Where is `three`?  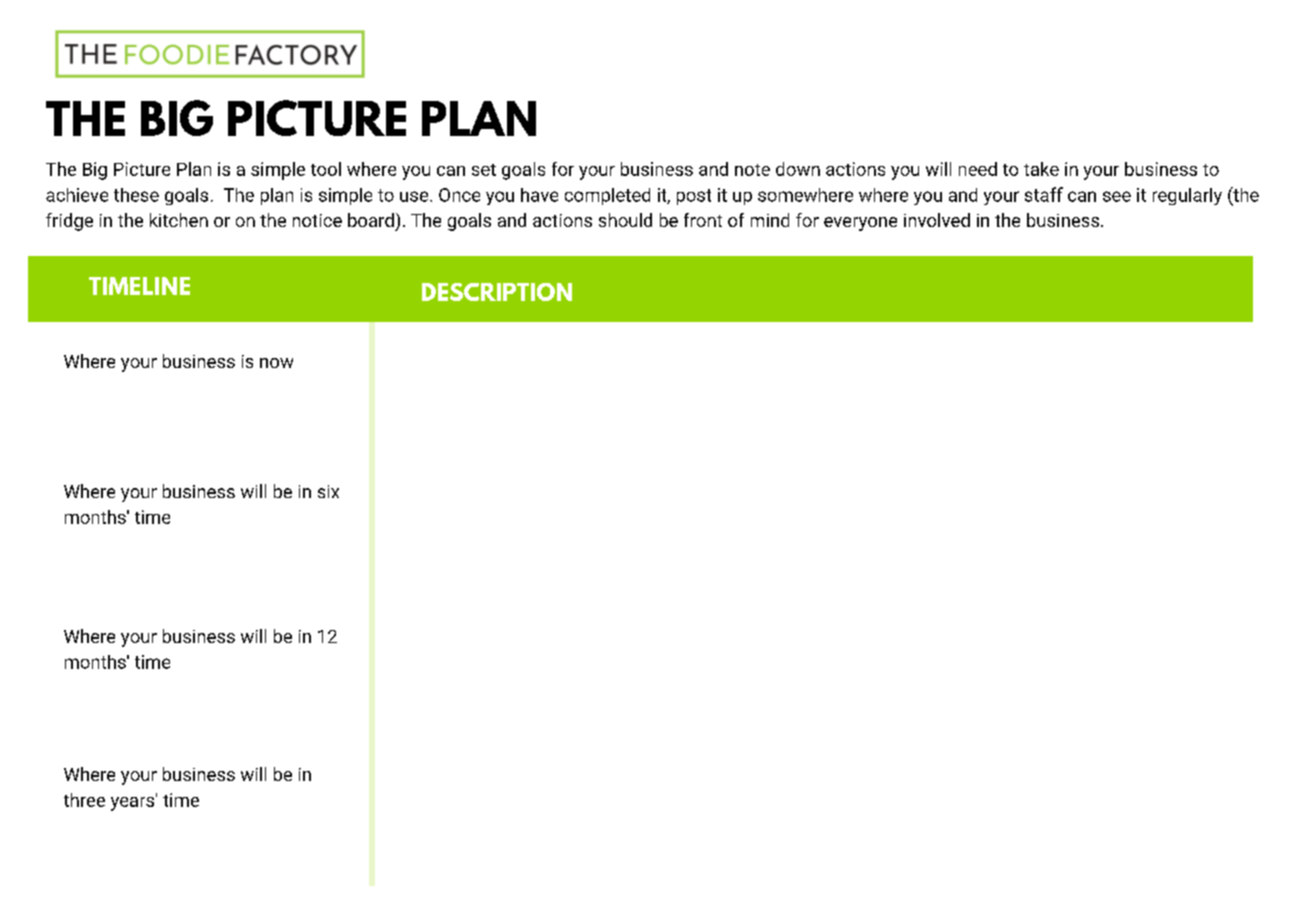
three is located at coordinates (84, 800).
